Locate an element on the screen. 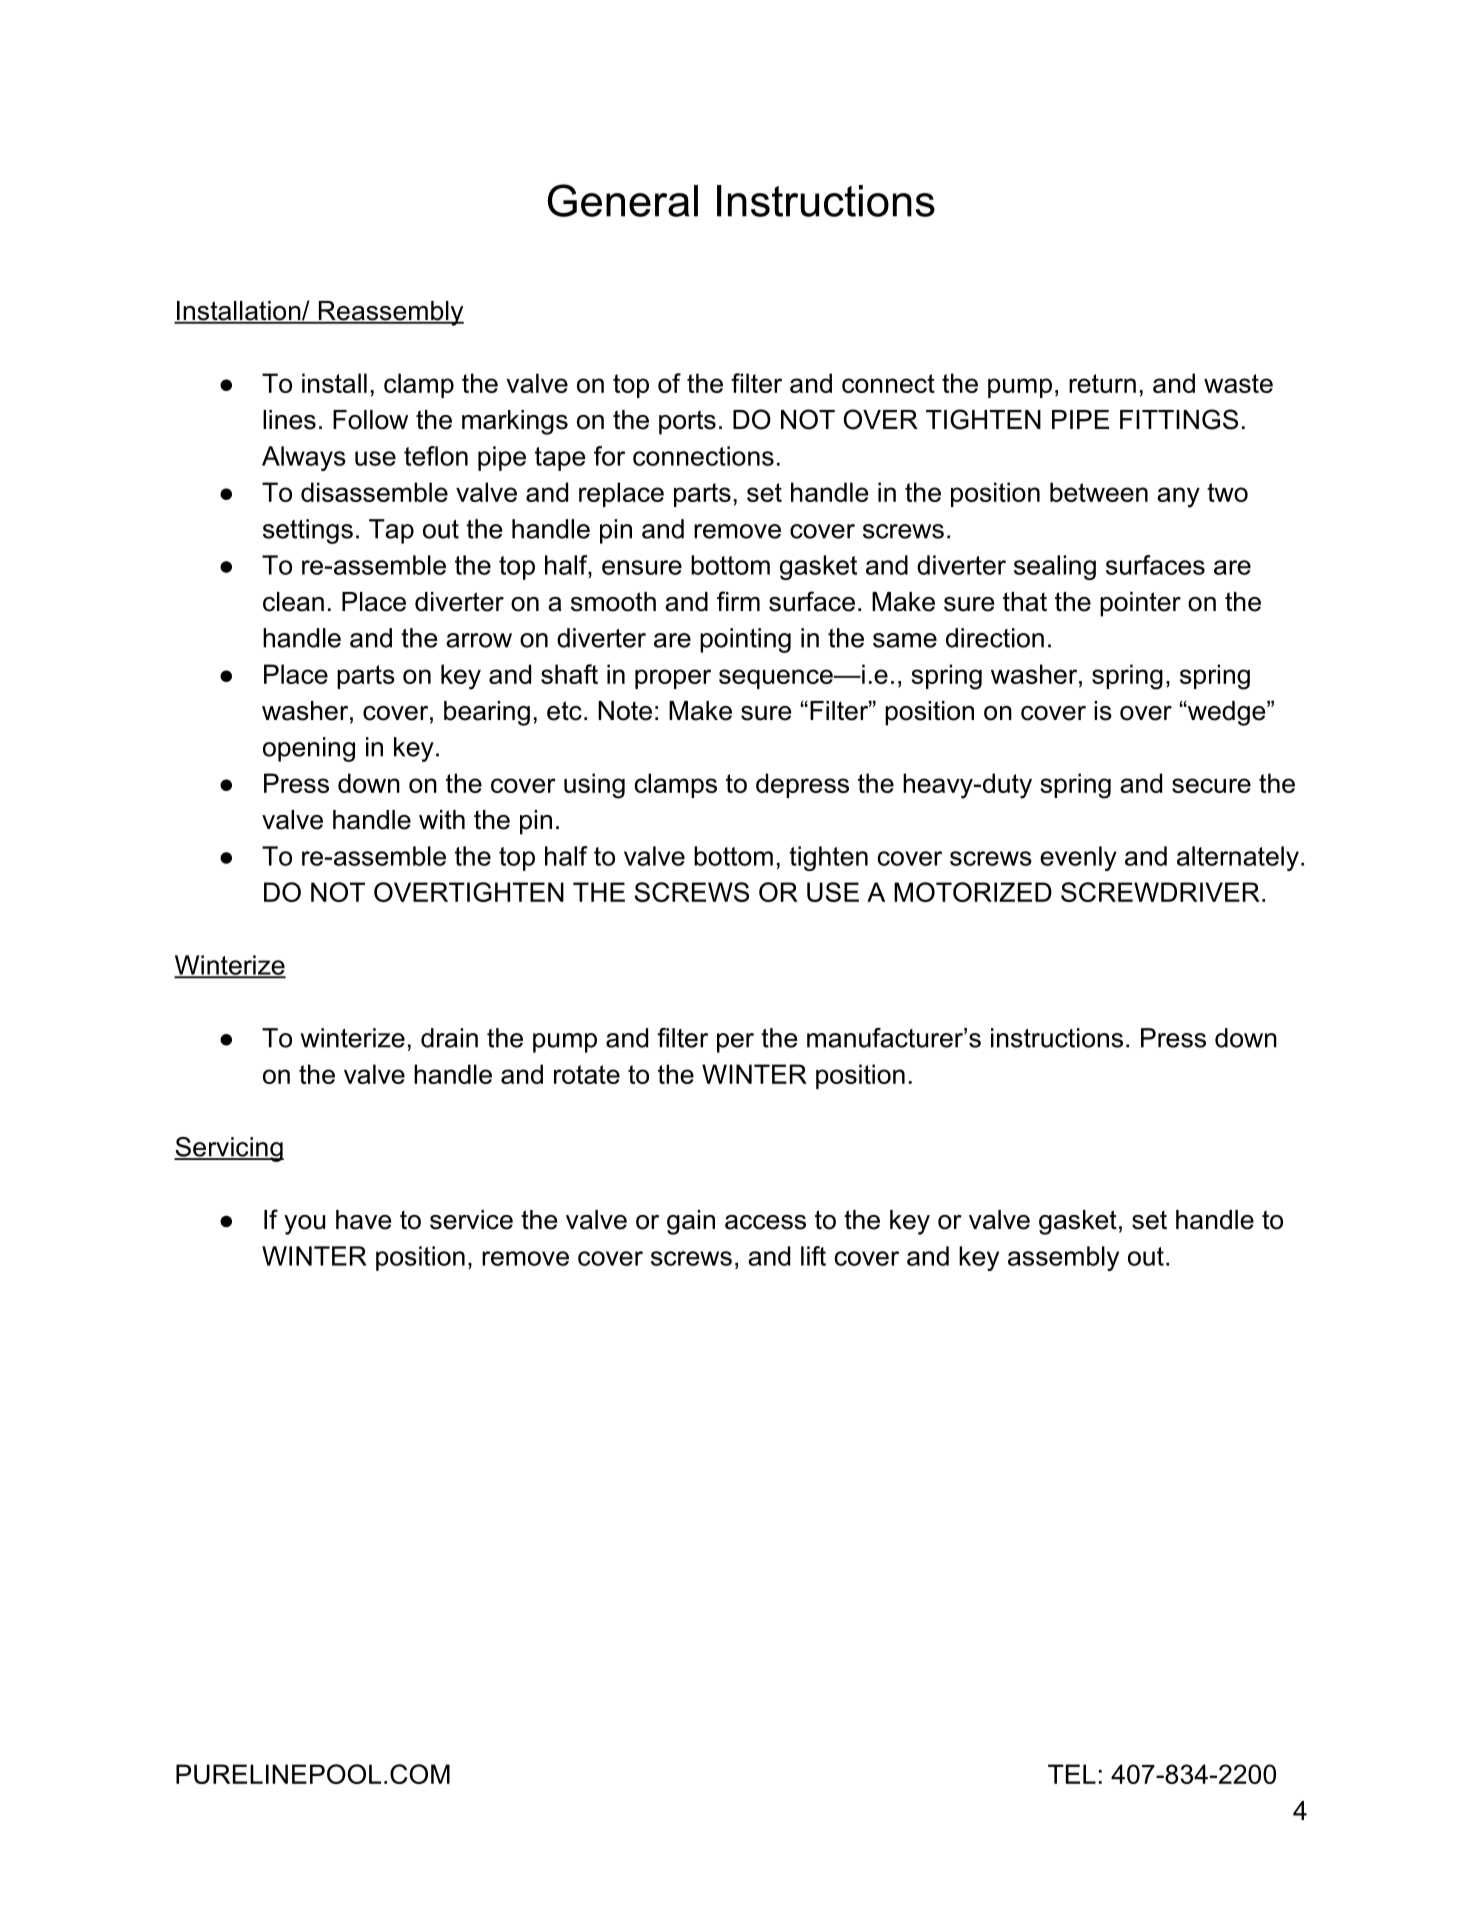 The height and width of the screenshot is (1920, 1484). firm is located at coordinates (738, 601).
